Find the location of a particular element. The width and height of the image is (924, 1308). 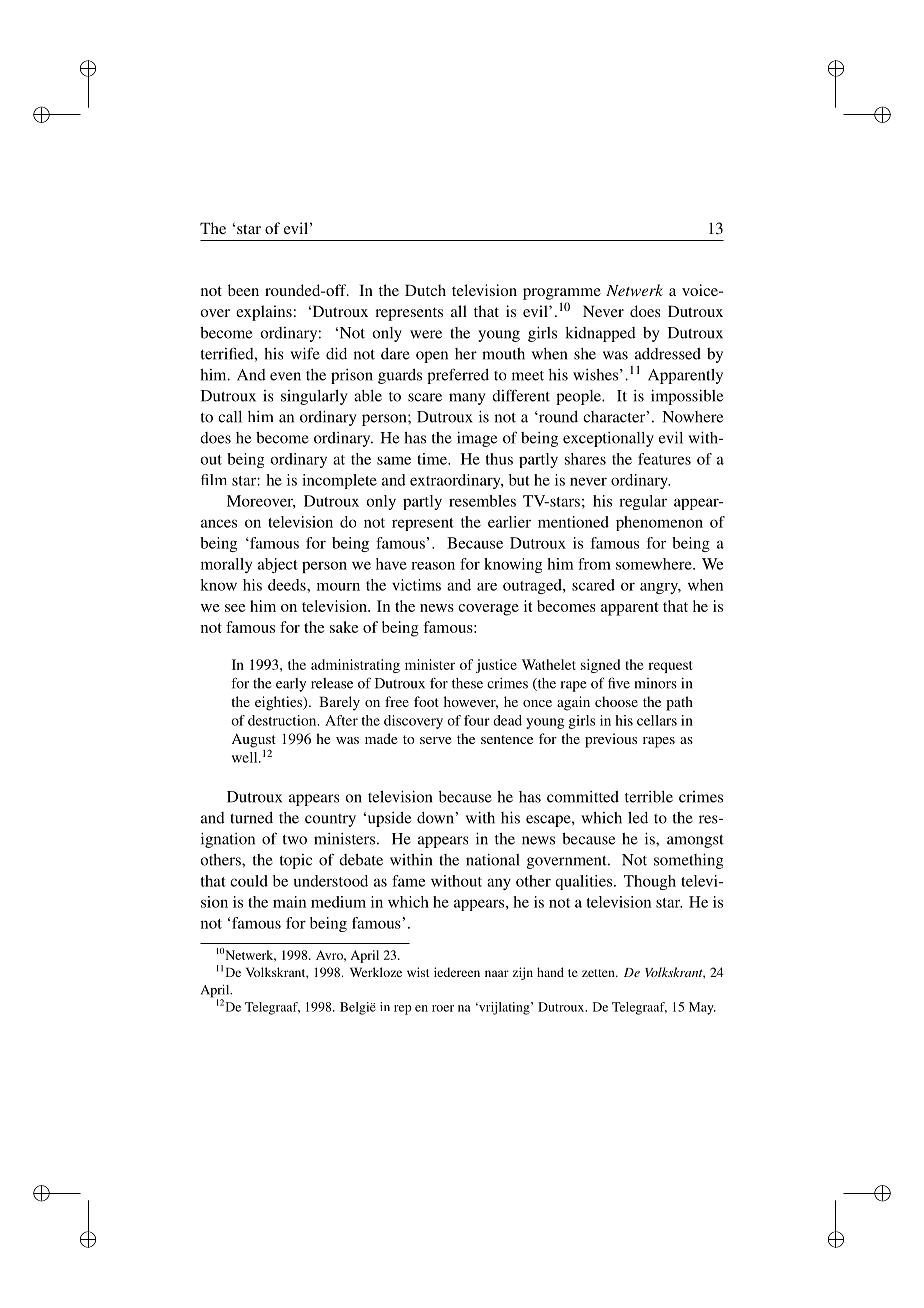

early is located at coordinates (291, 685).
